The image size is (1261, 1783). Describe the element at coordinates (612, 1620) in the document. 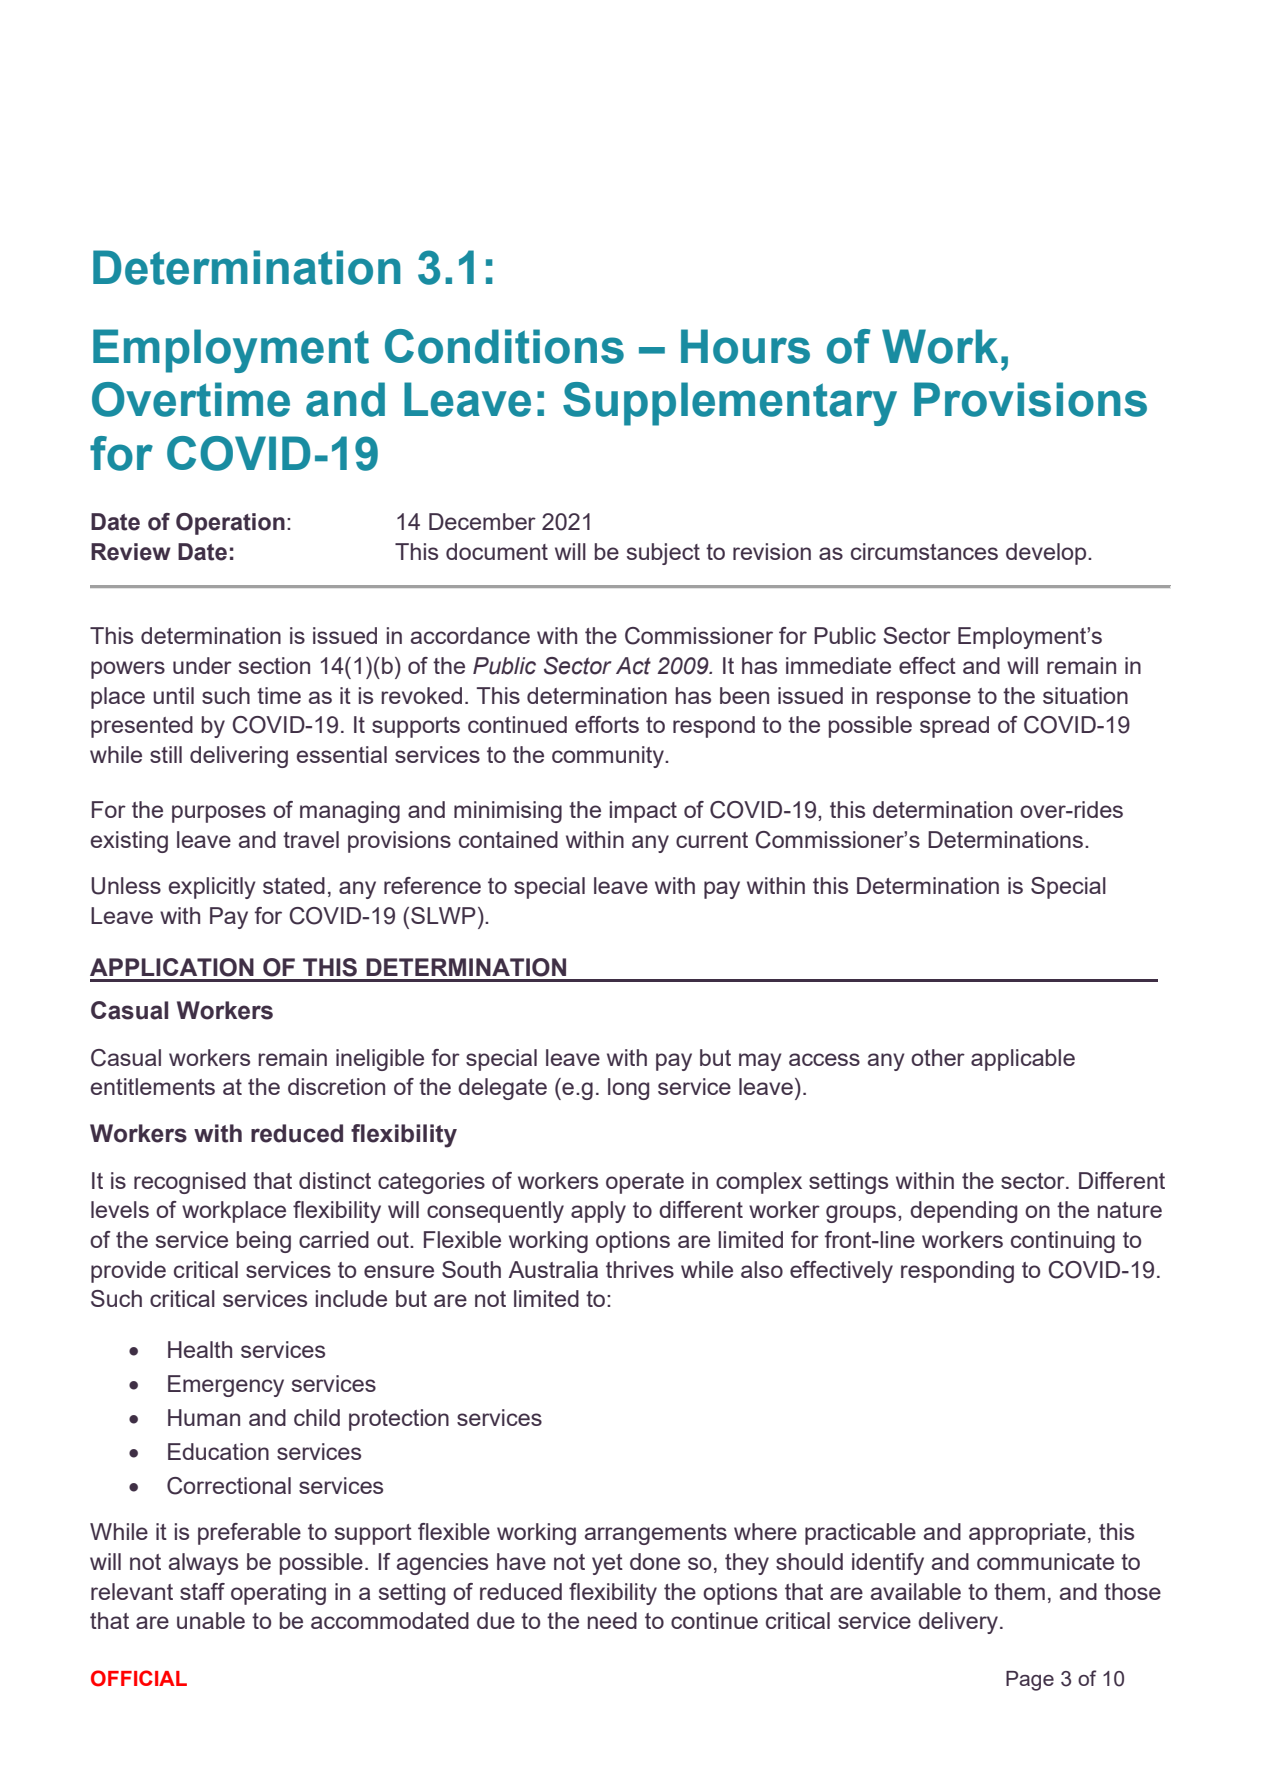

I see `need` at that location.
